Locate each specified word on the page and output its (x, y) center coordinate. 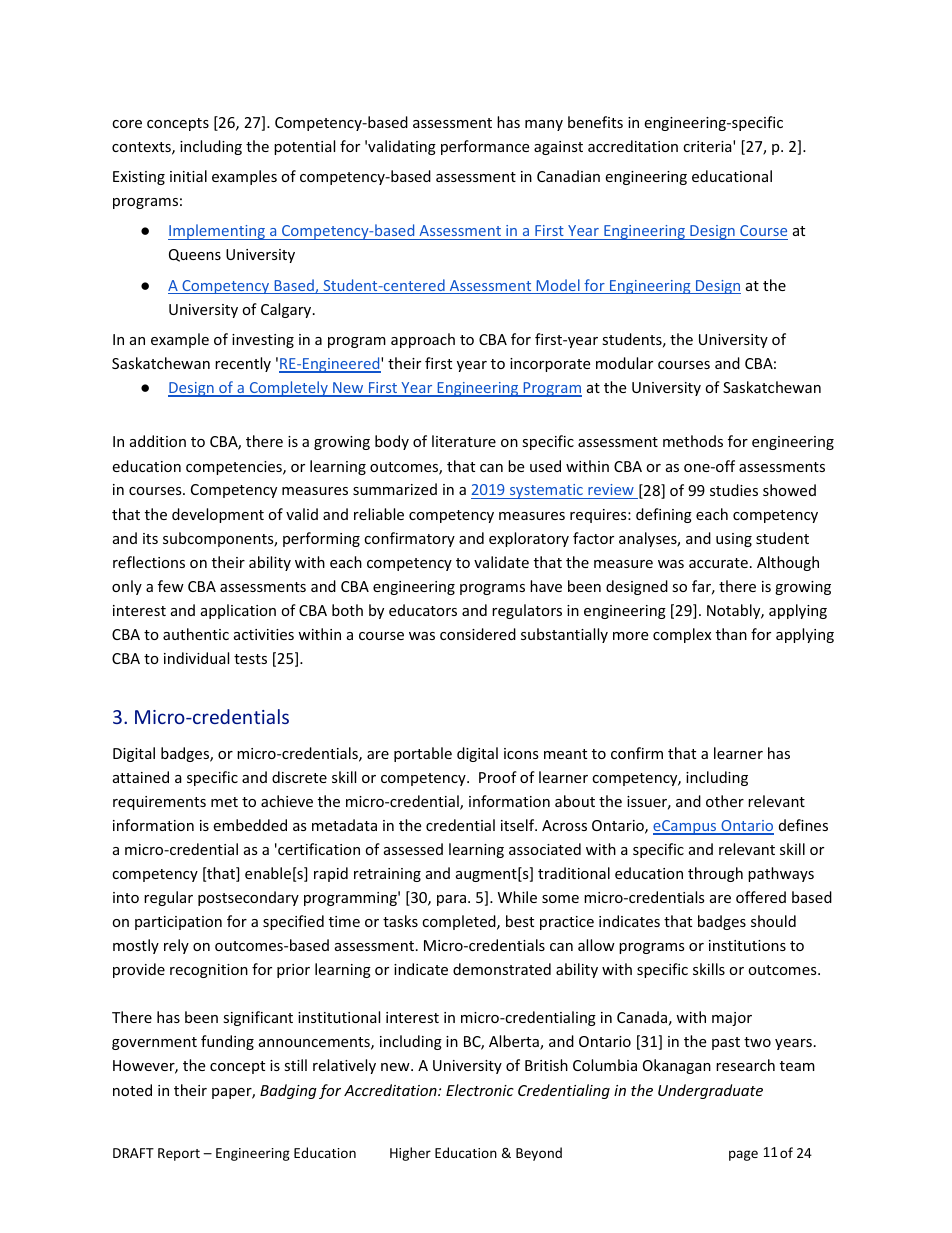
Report (179, 1154)
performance (485, 147)
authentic (196, 634)
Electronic (480, 1090)
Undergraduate (710, 1091)
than (731, 634)
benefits (595, 122)
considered (478, 634)
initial (188, 176)
